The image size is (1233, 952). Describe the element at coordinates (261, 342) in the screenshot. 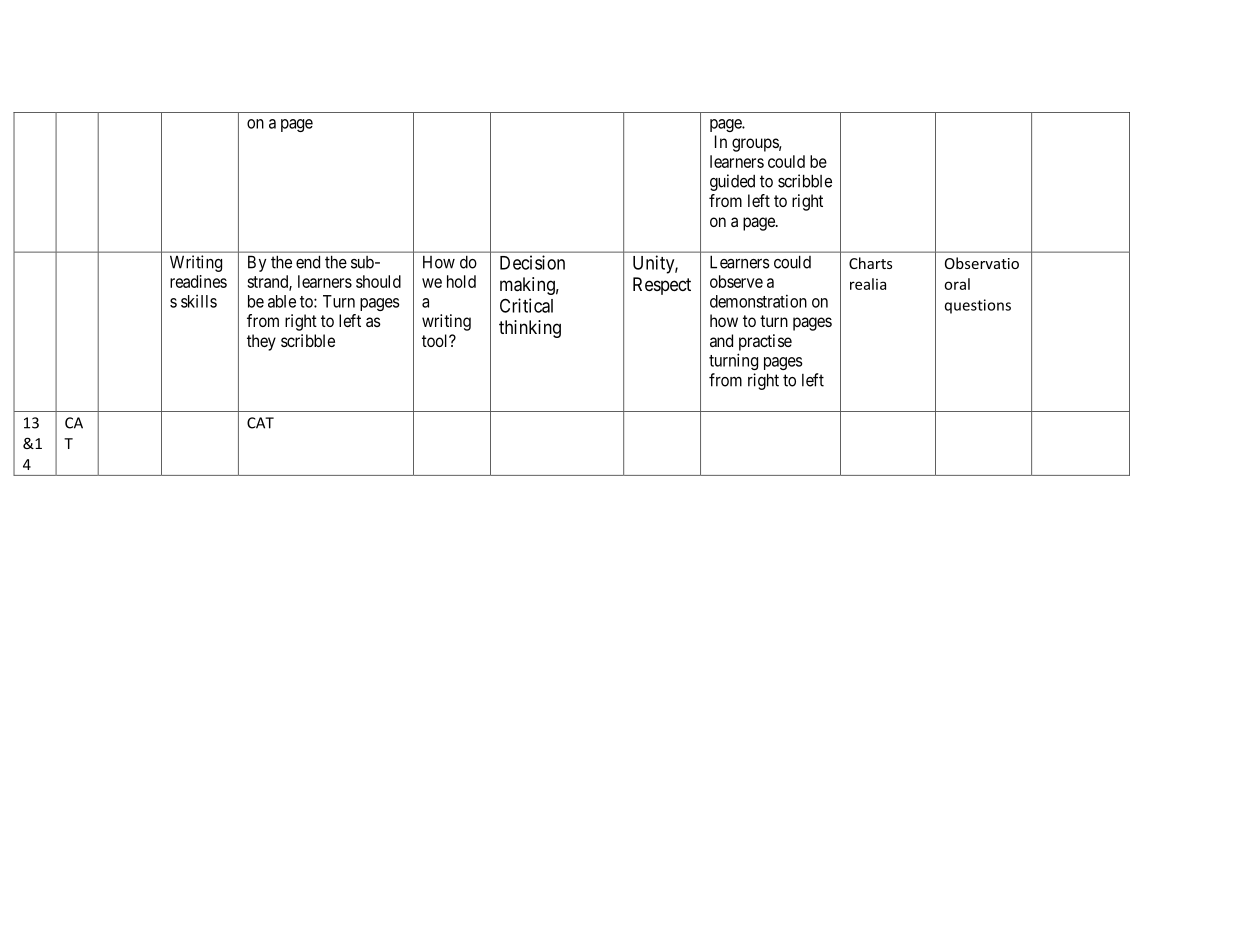

I see `they` at that location.
